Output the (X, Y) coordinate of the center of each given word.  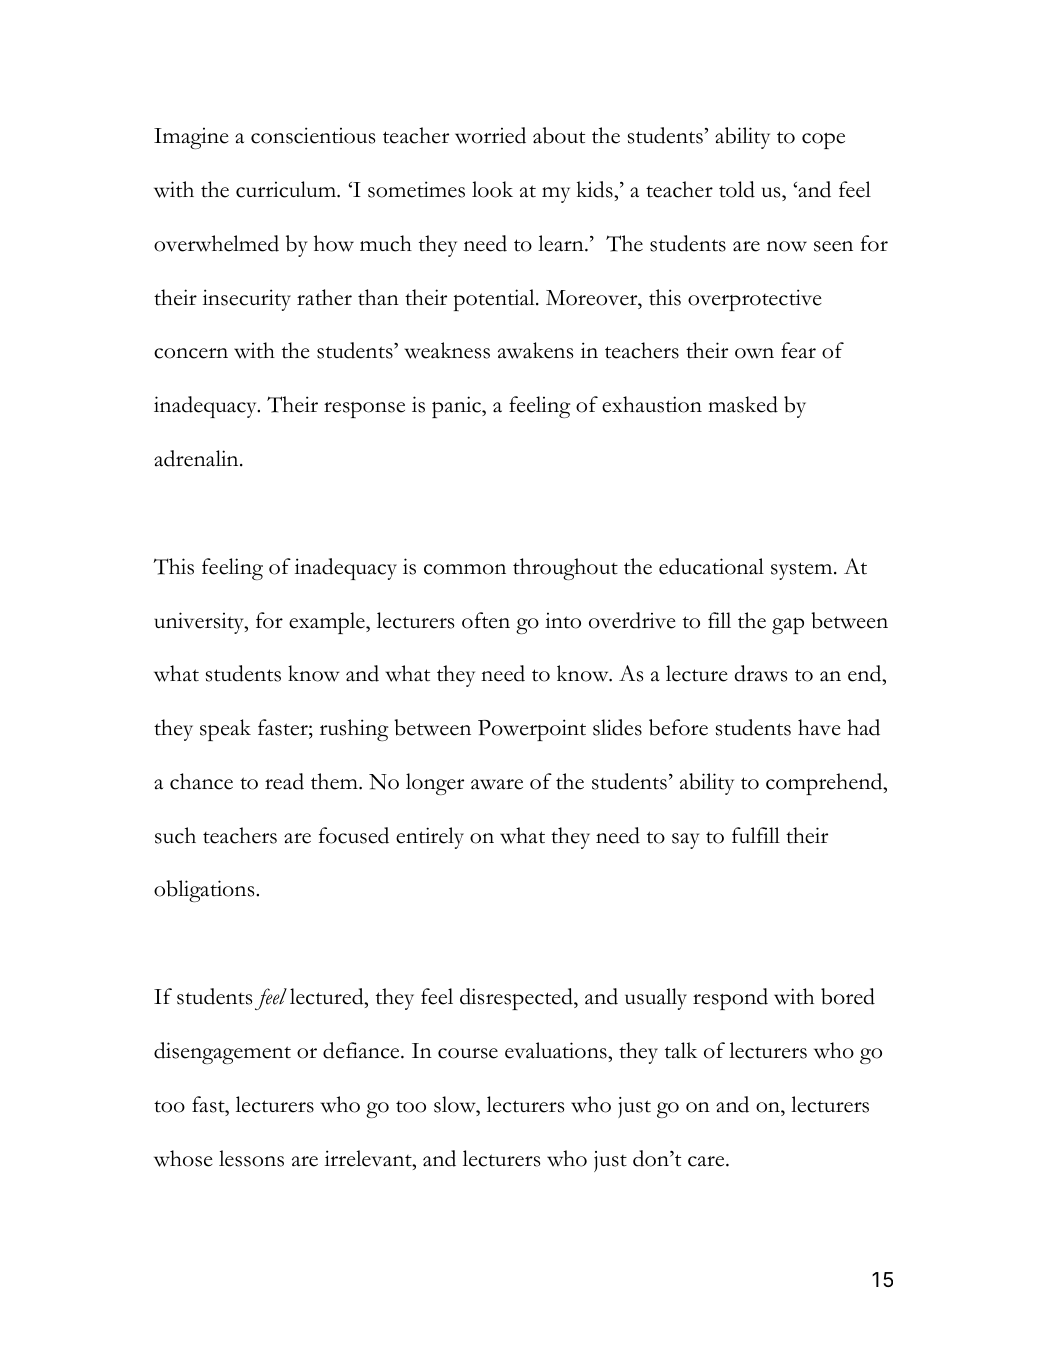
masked (743, 404)
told (737, 189)
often (486, 620)
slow (456, 1104)
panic (457, 407)
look (492, 189)
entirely (430, 838)
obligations (205, 891)
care (707, 1161)
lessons (251, 1158)
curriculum (287, 189)
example (328, 623)
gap (788, 625)
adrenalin (197, 458)
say (686, 841)
